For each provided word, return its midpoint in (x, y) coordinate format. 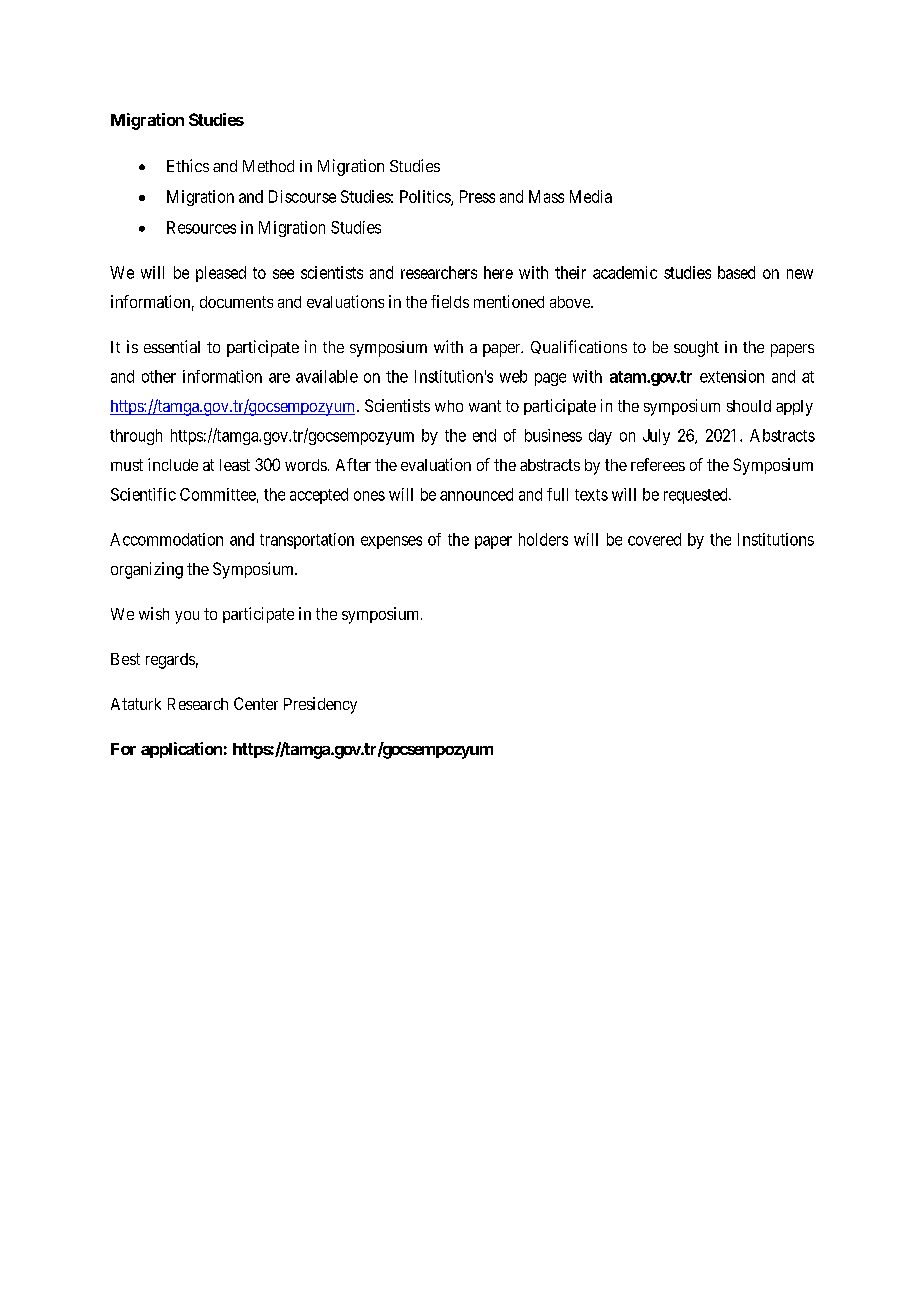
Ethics (188, 165)
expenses (391, 542)
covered (654, 539)
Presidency (320, 705)
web (513, 376)
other (159, 376)
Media (591, 196)
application (181, 750)
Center (256, 703)
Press (477, 196)
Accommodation (166, 539)
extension (732, 376)
